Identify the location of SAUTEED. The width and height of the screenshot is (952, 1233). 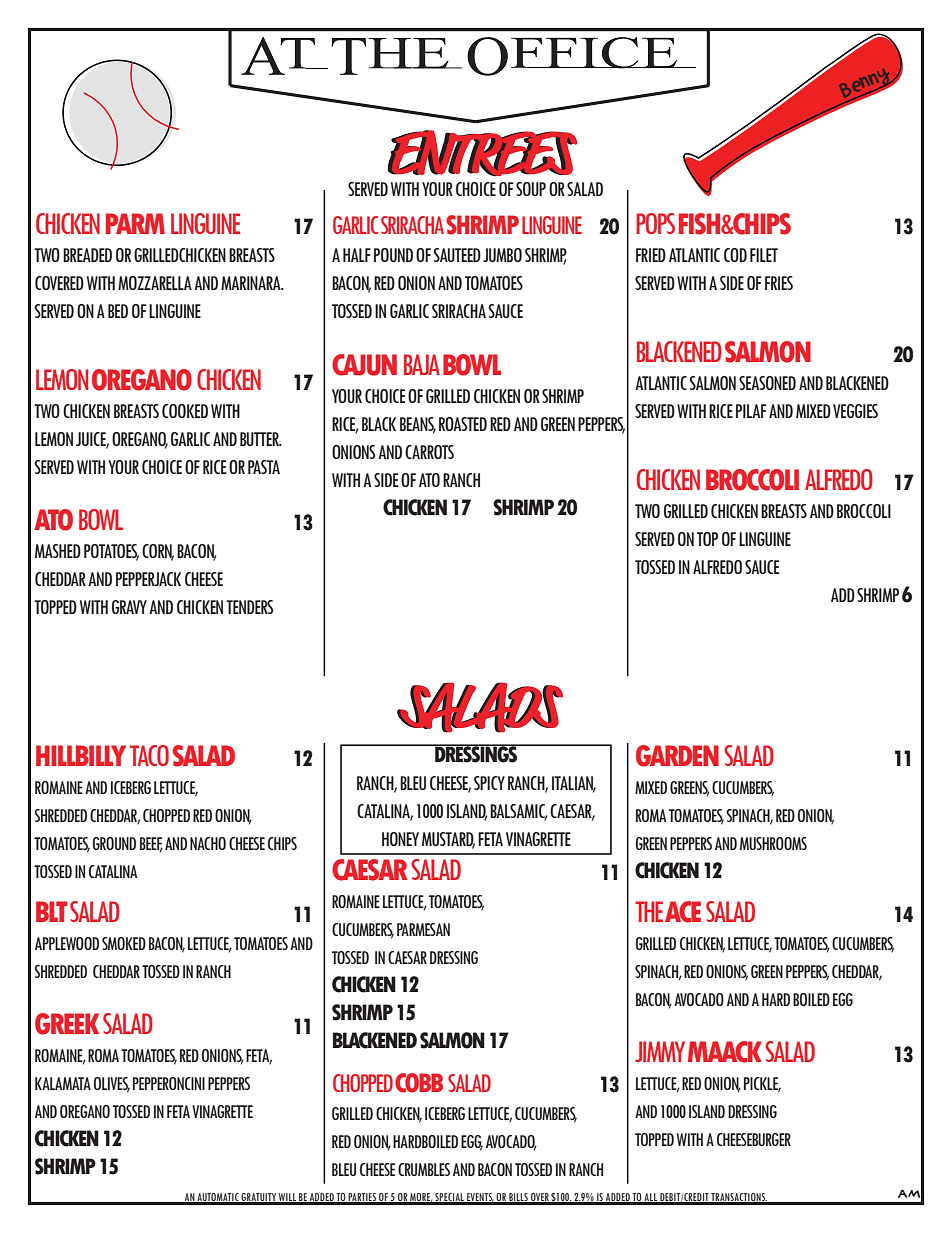
(457, 255).
